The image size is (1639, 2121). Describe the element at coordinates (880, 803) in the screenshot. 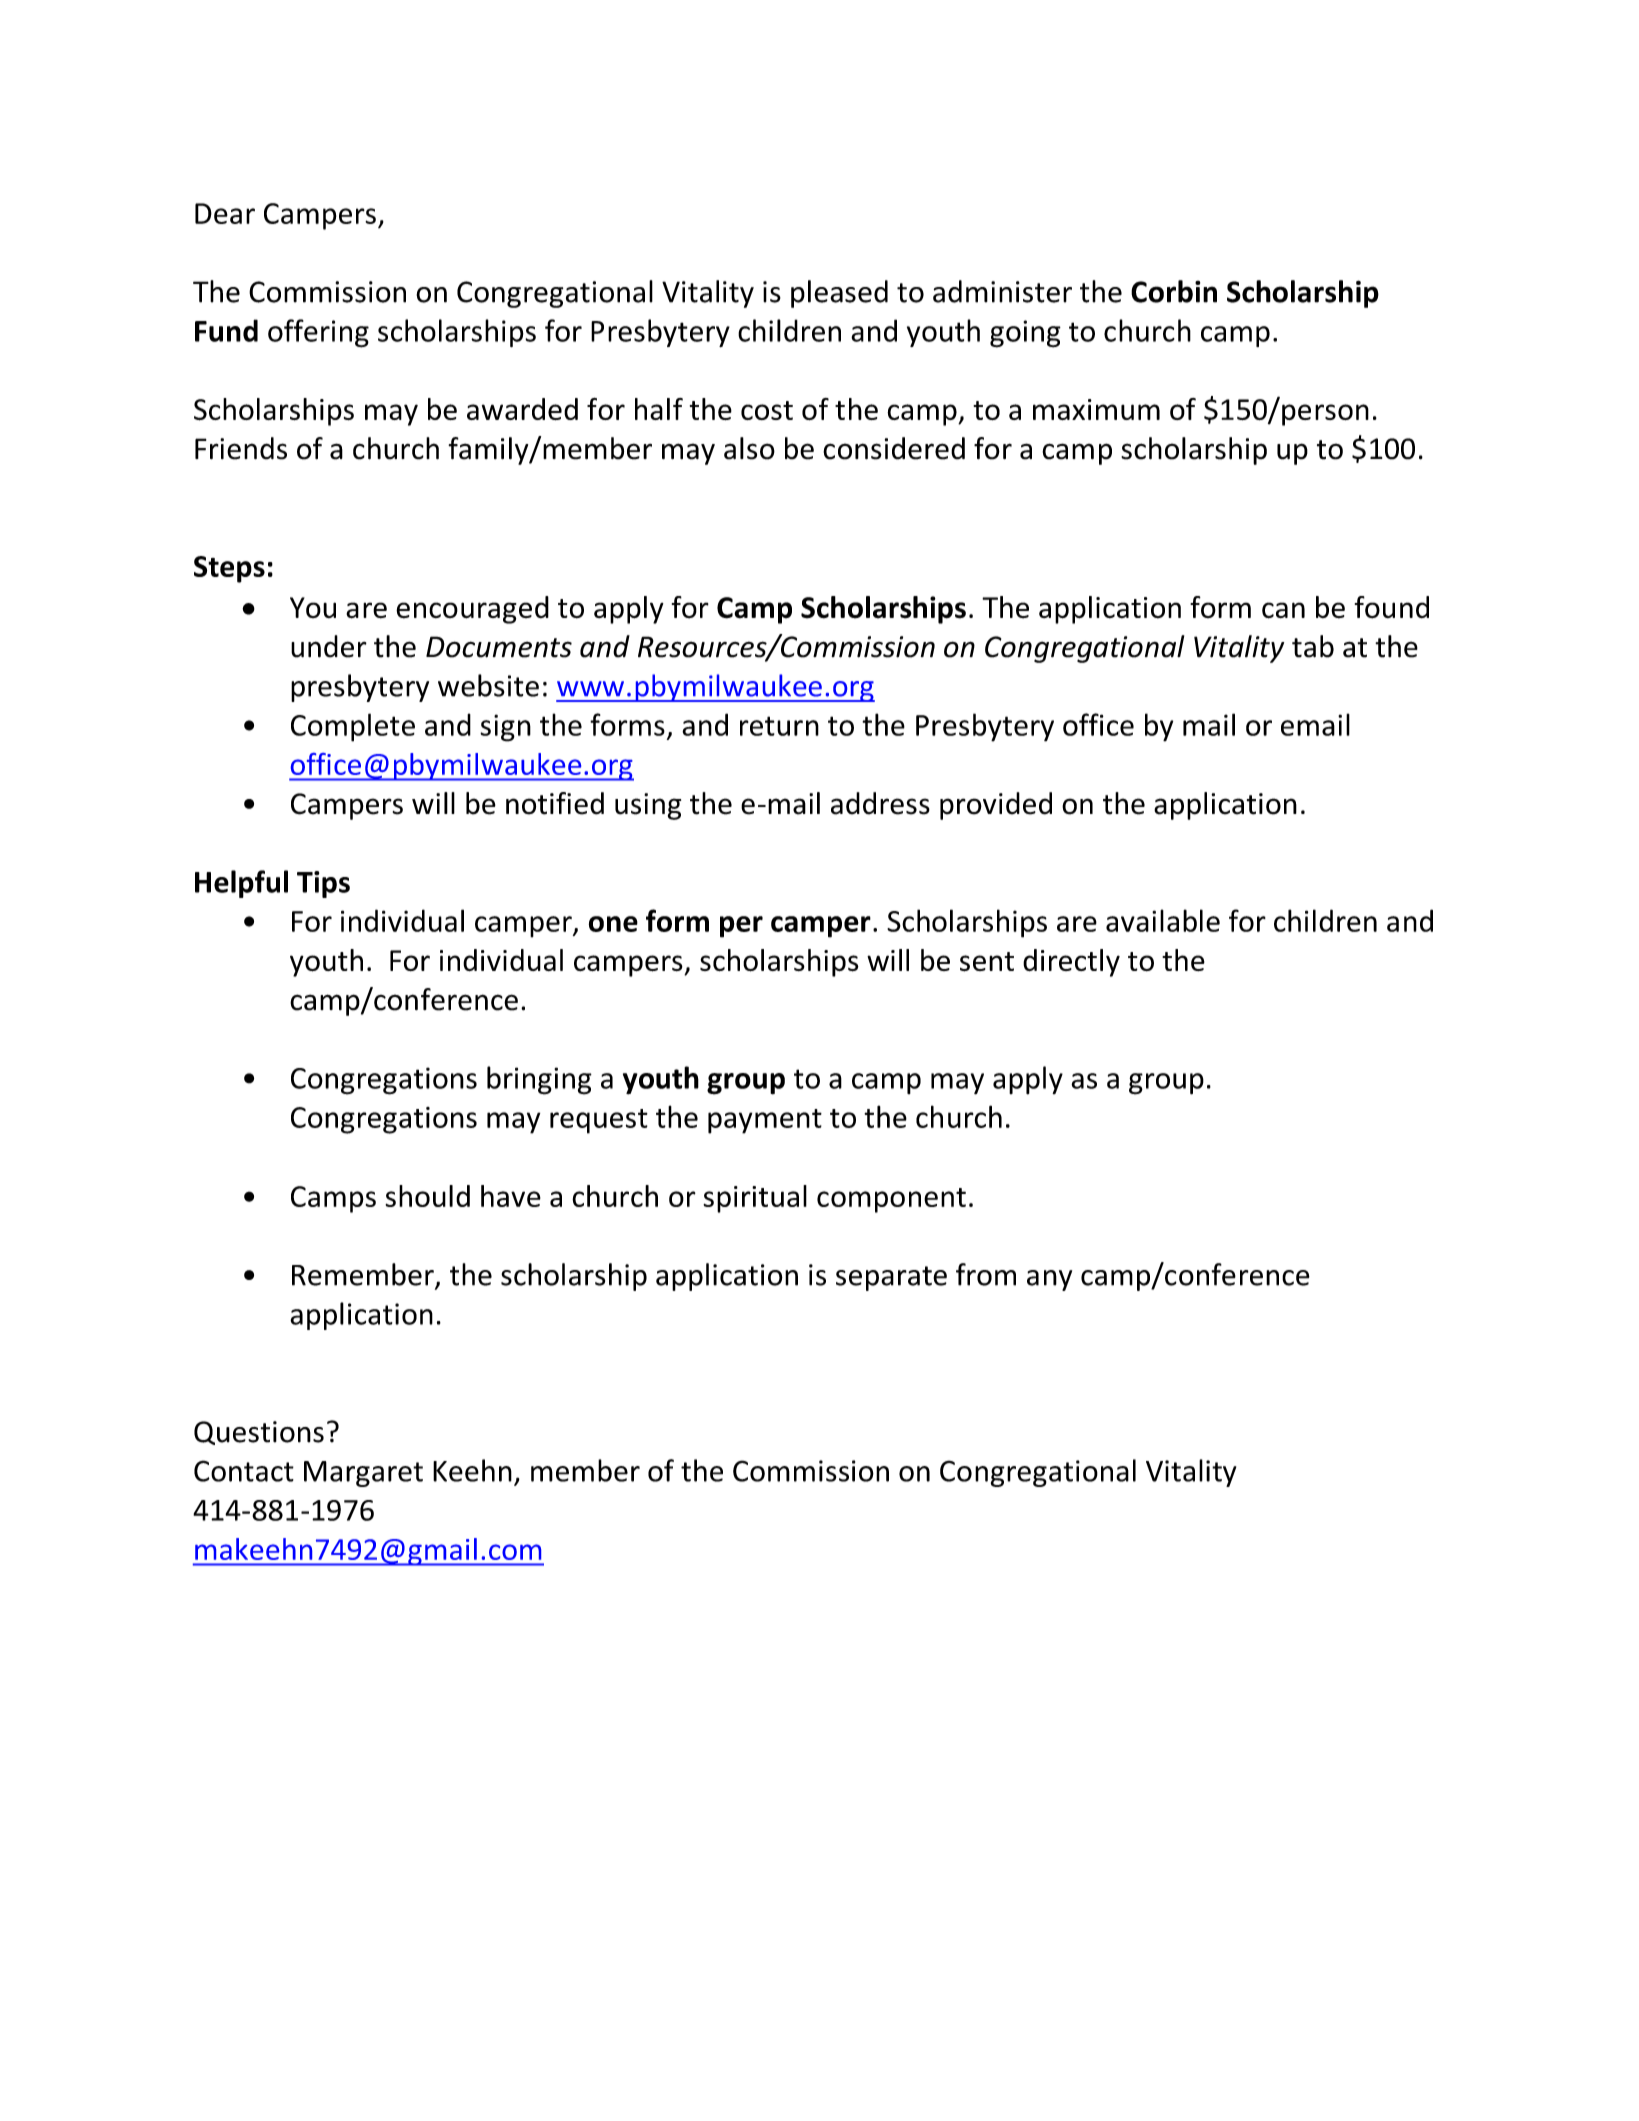

I see `address` at that location.
